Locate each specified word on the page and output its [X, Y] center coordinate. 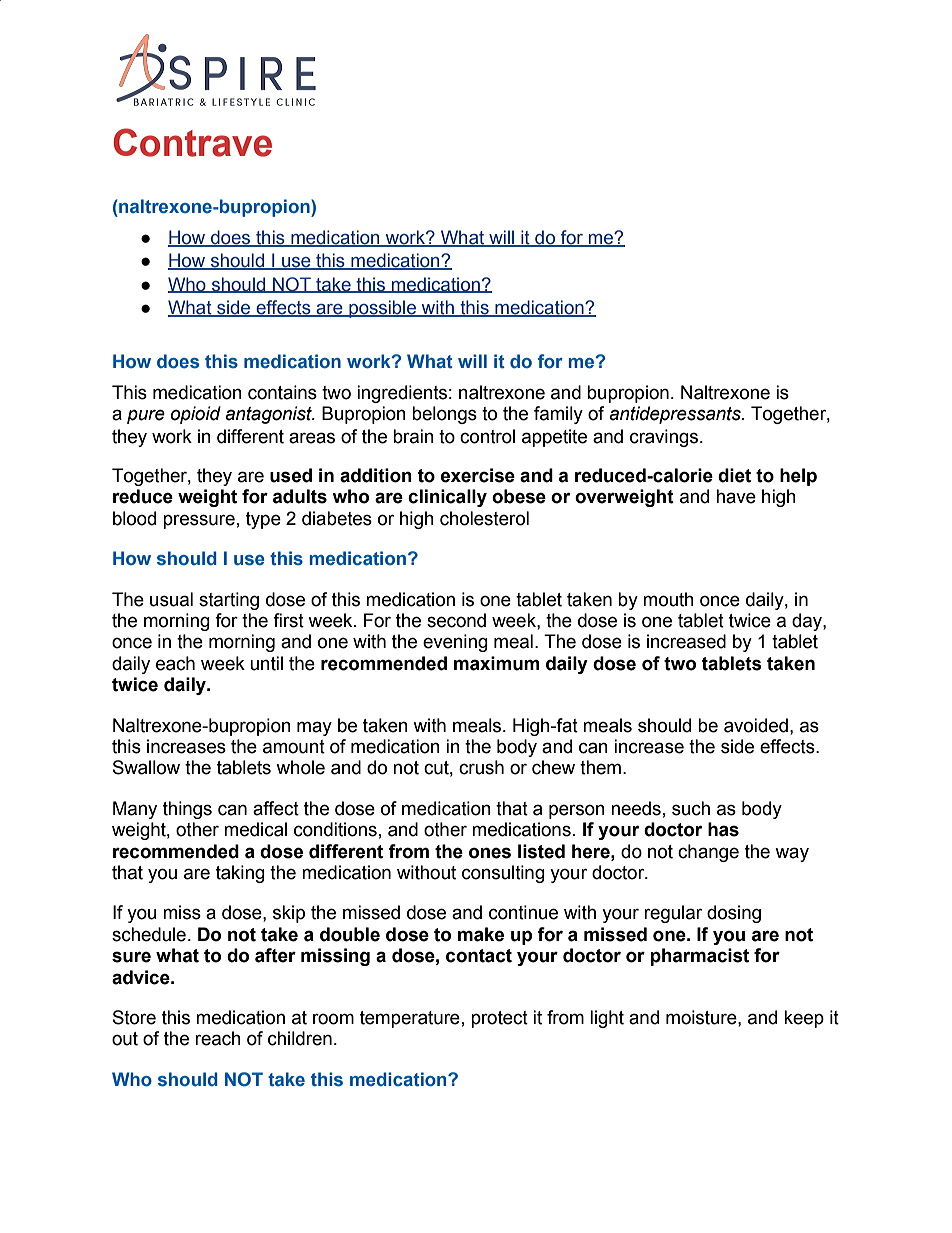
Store [134, 1017]
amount [294, 747]
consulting [503, 874]
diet [734, 475]
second [456, 620]
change [708, 853]
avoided [756, 725]
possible [383, 309]
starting [229, 601]
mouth [668, 599]
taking [240, 874]
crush [481, 767]
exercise [478, 475]
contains [282, 392]
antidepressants [676, 415]
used [291, 475]
